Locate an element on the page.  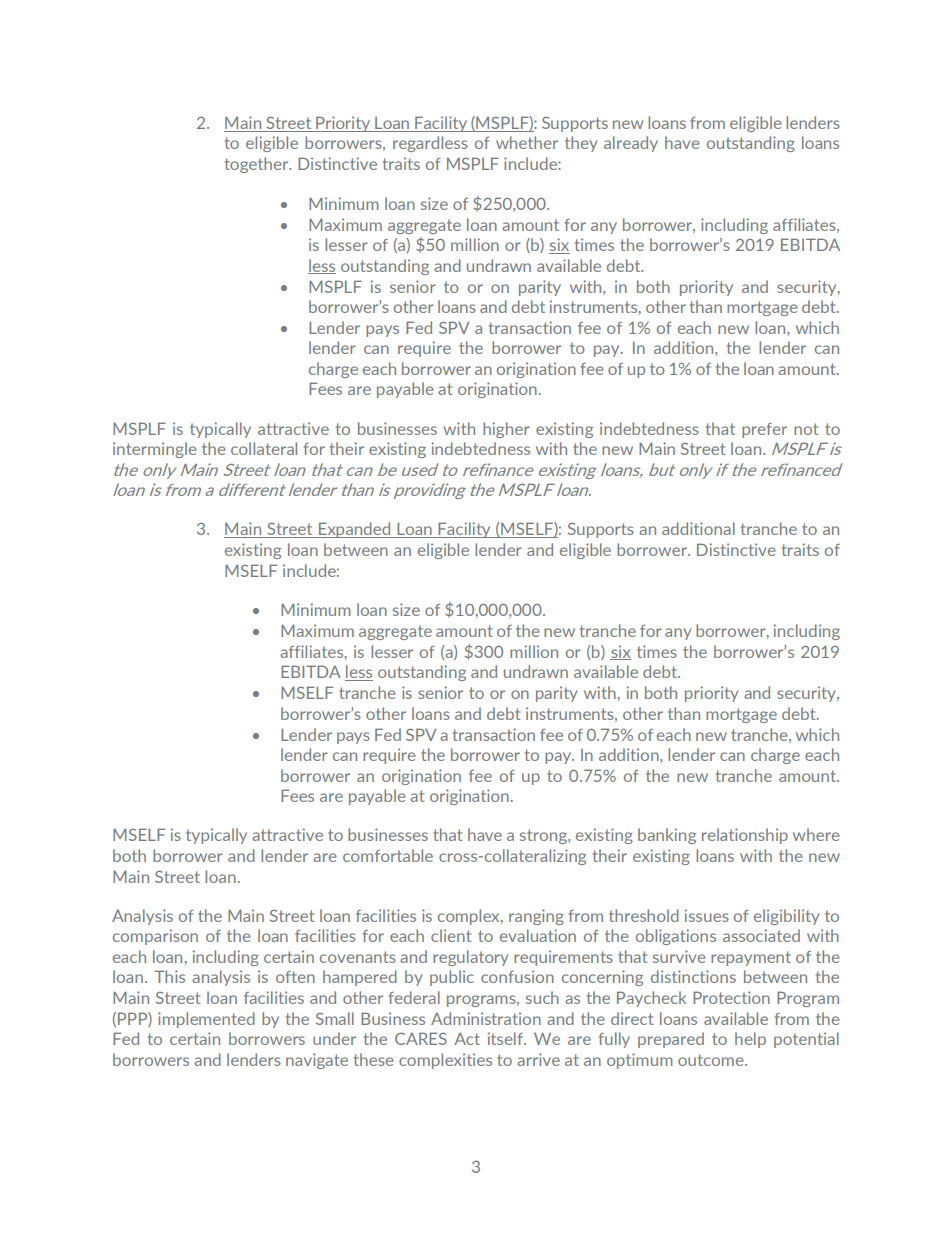
intermingle is located at coordinates (155, 450).
